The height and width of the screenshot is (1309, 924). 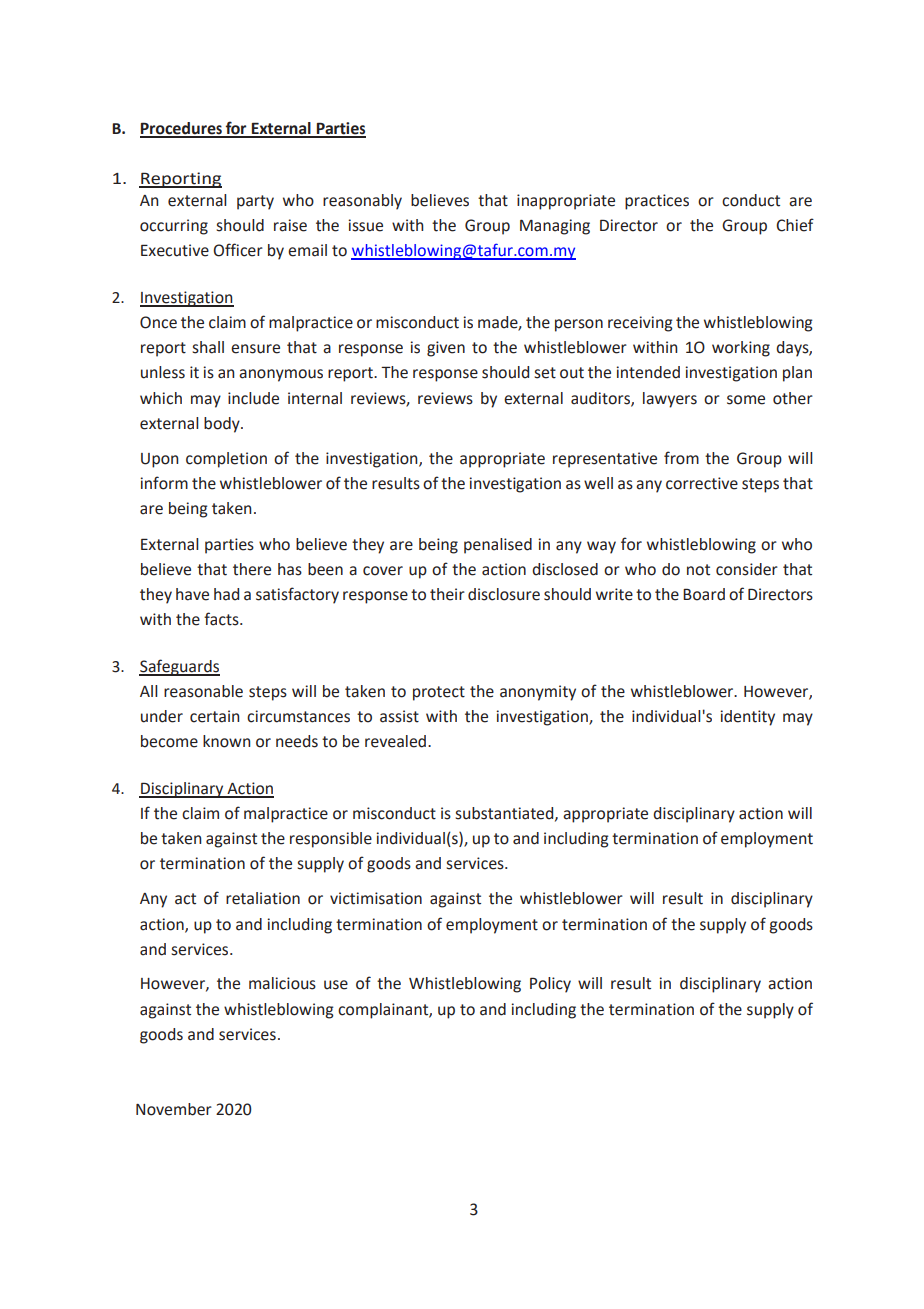 I want to click on party, so click(x=255, y=202).
